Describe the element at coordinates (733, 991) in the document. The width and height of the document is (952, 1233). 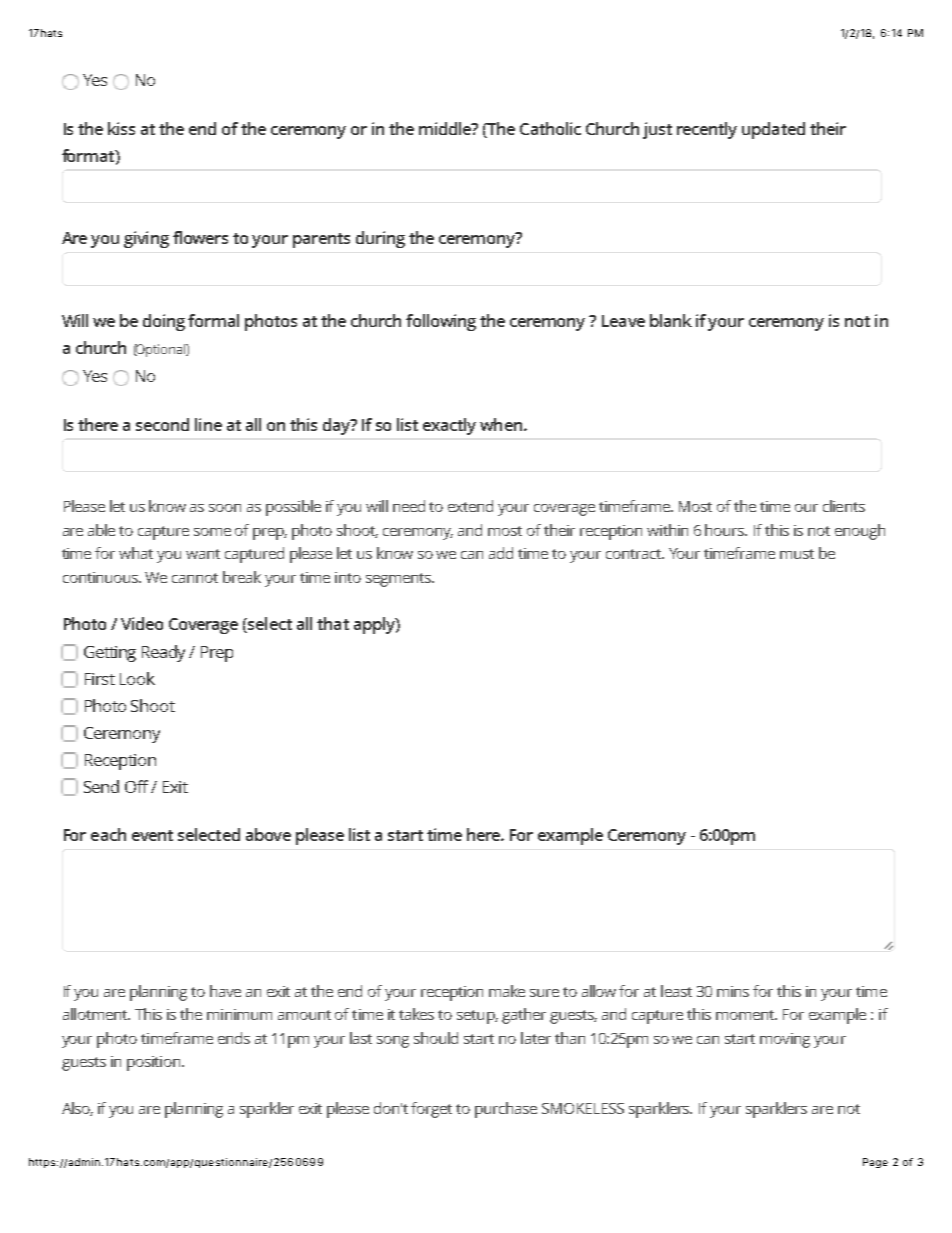
I see `mins` at that location.
